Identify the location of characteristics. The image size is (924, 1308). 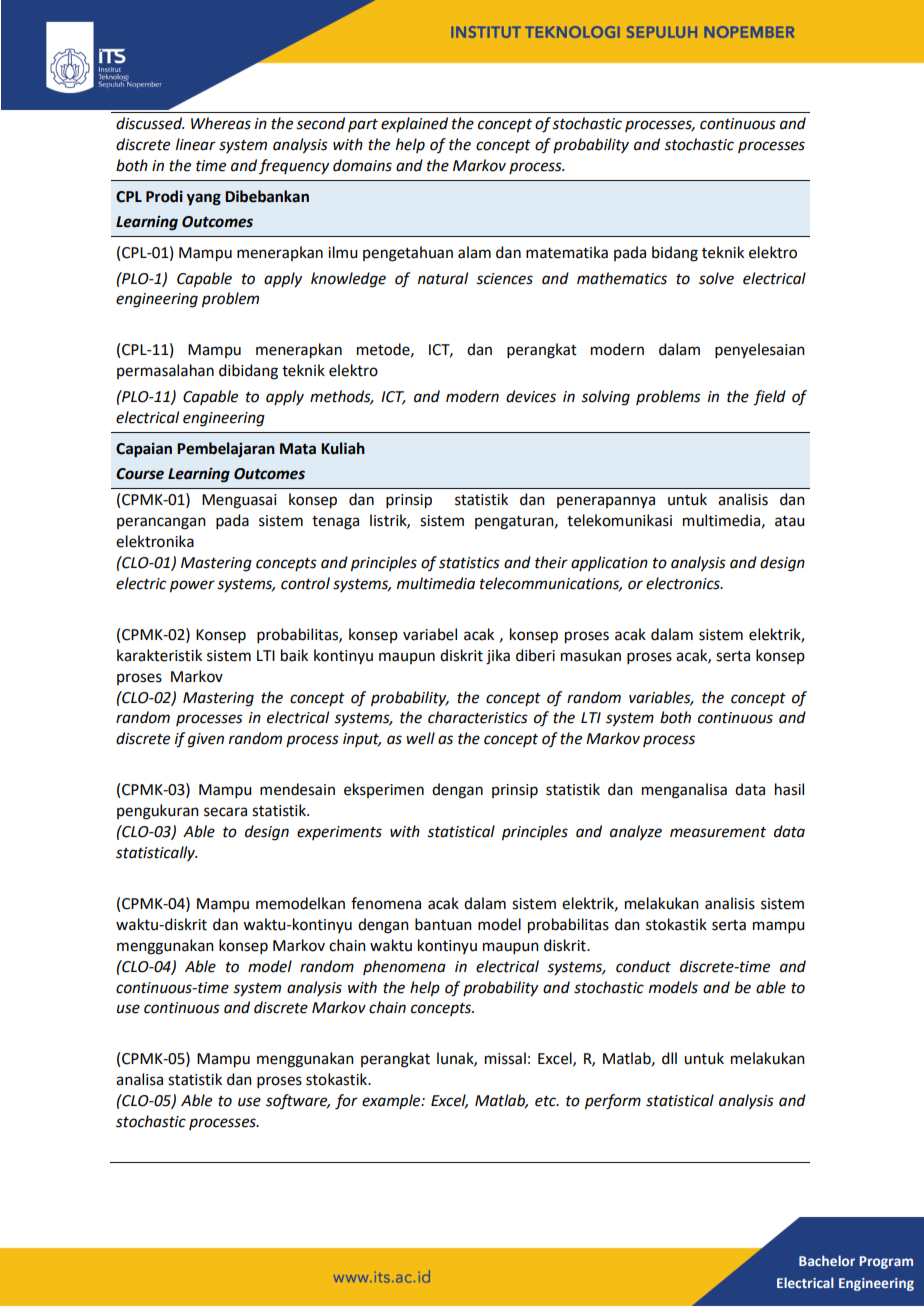
(478, 717).
